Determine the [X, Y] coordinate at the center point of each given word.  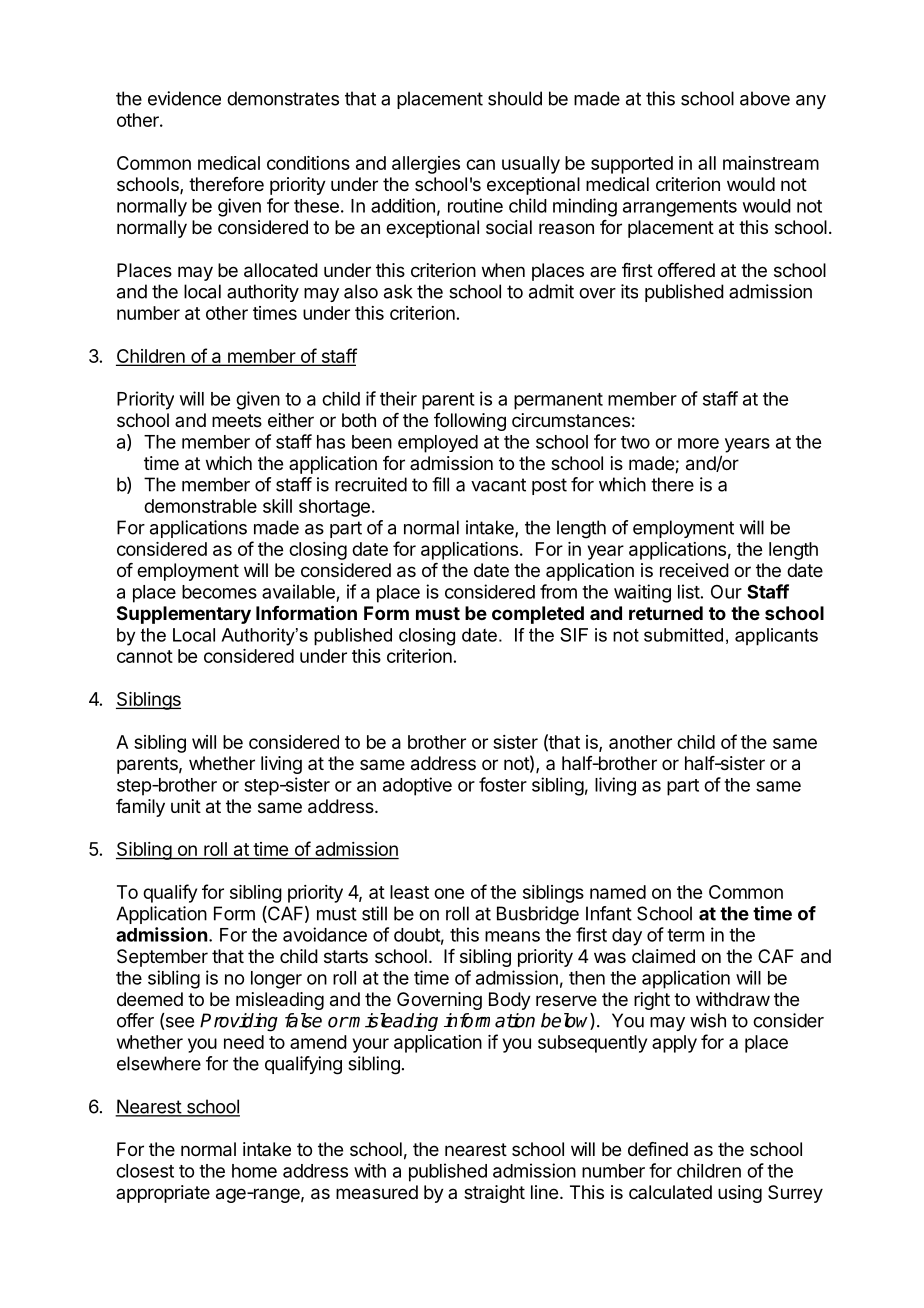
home [254, 1171]
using [740, 1194]
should [515, 98]
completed [538, 615]
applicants [776, 637]
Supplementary [184, 615]
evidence [184, 98]
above [765, 98]
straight [494, 1194]
